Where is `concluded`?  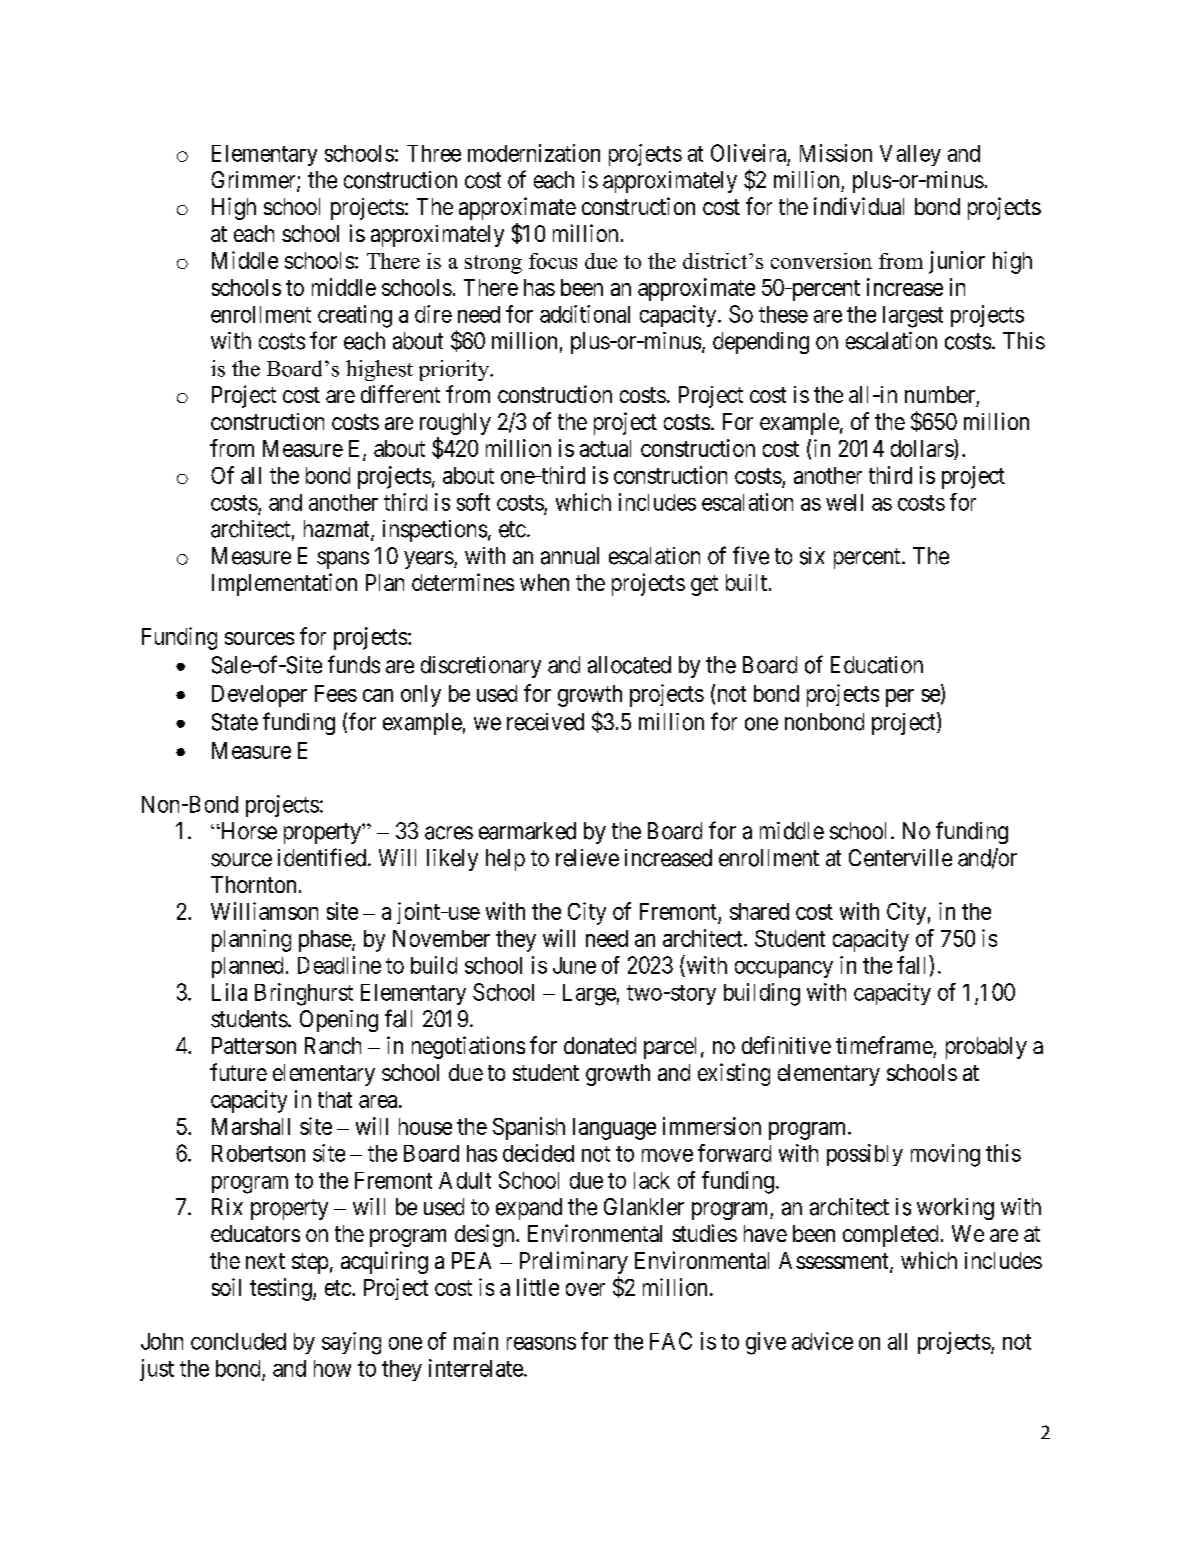 concluded is located at coordinates (238, 1341).
